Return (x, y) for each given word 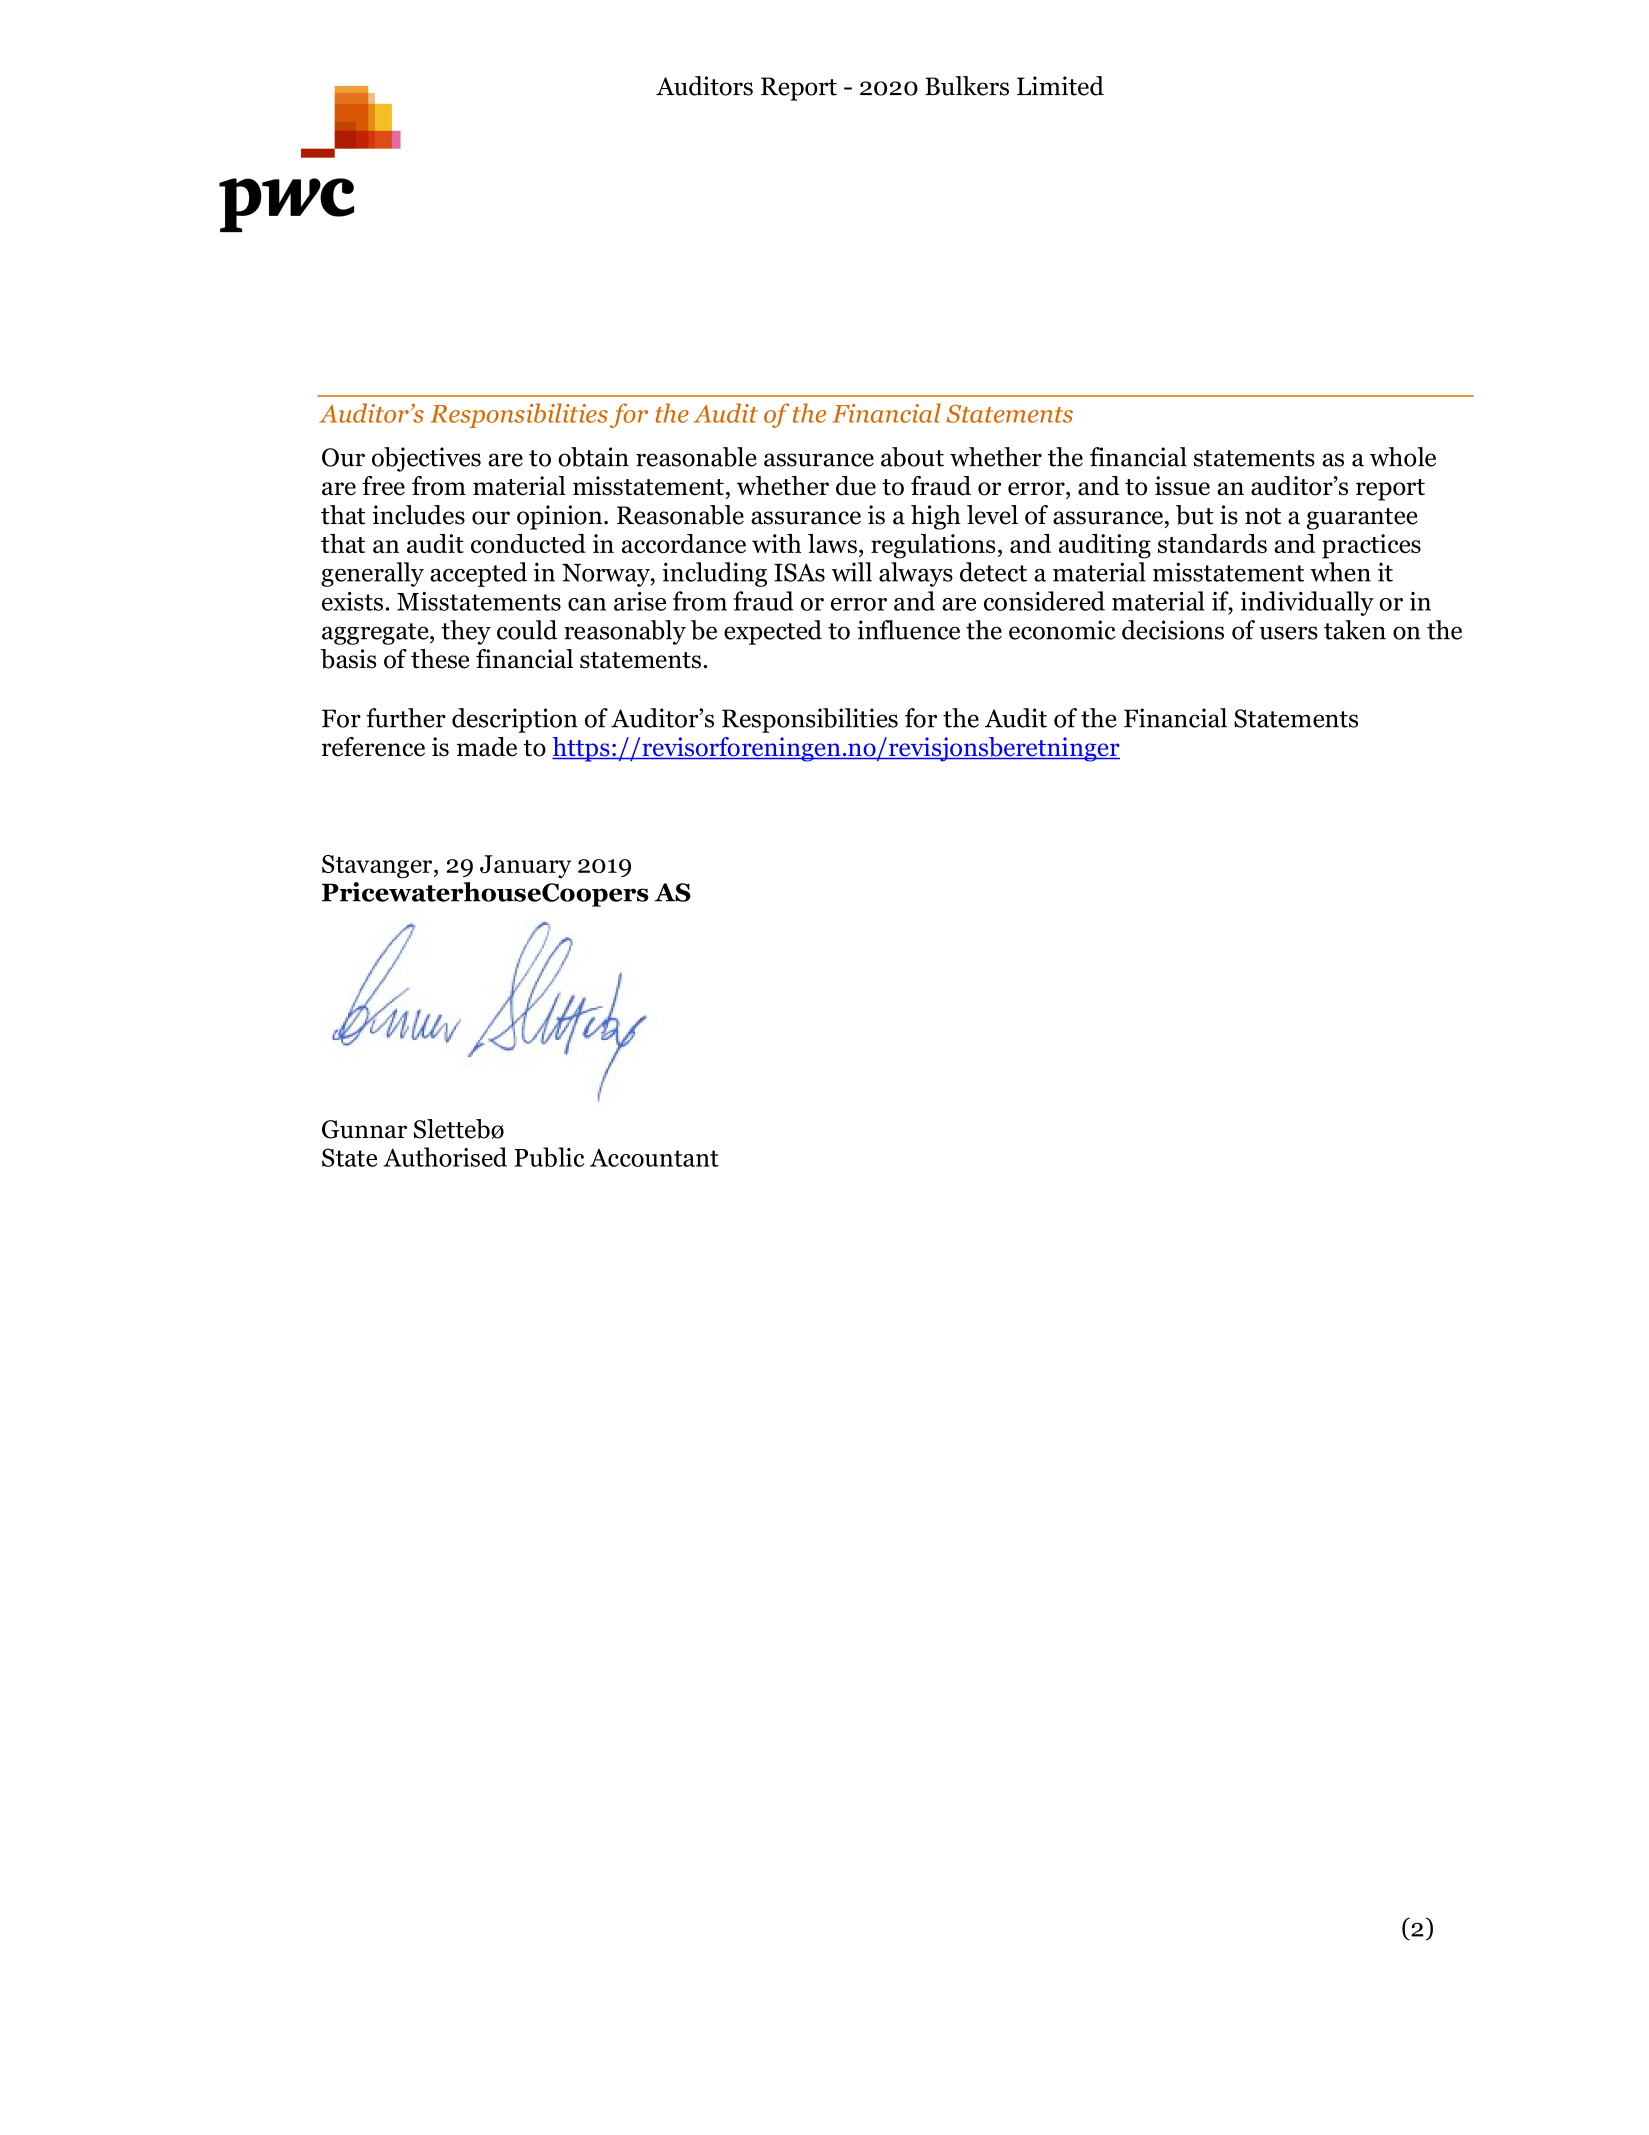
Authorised (445, 1157)
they (466, 632)
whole (1403, 457)
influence (908, 630)
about (912, 457)
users (1288, 633)
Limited (1060, 86)
